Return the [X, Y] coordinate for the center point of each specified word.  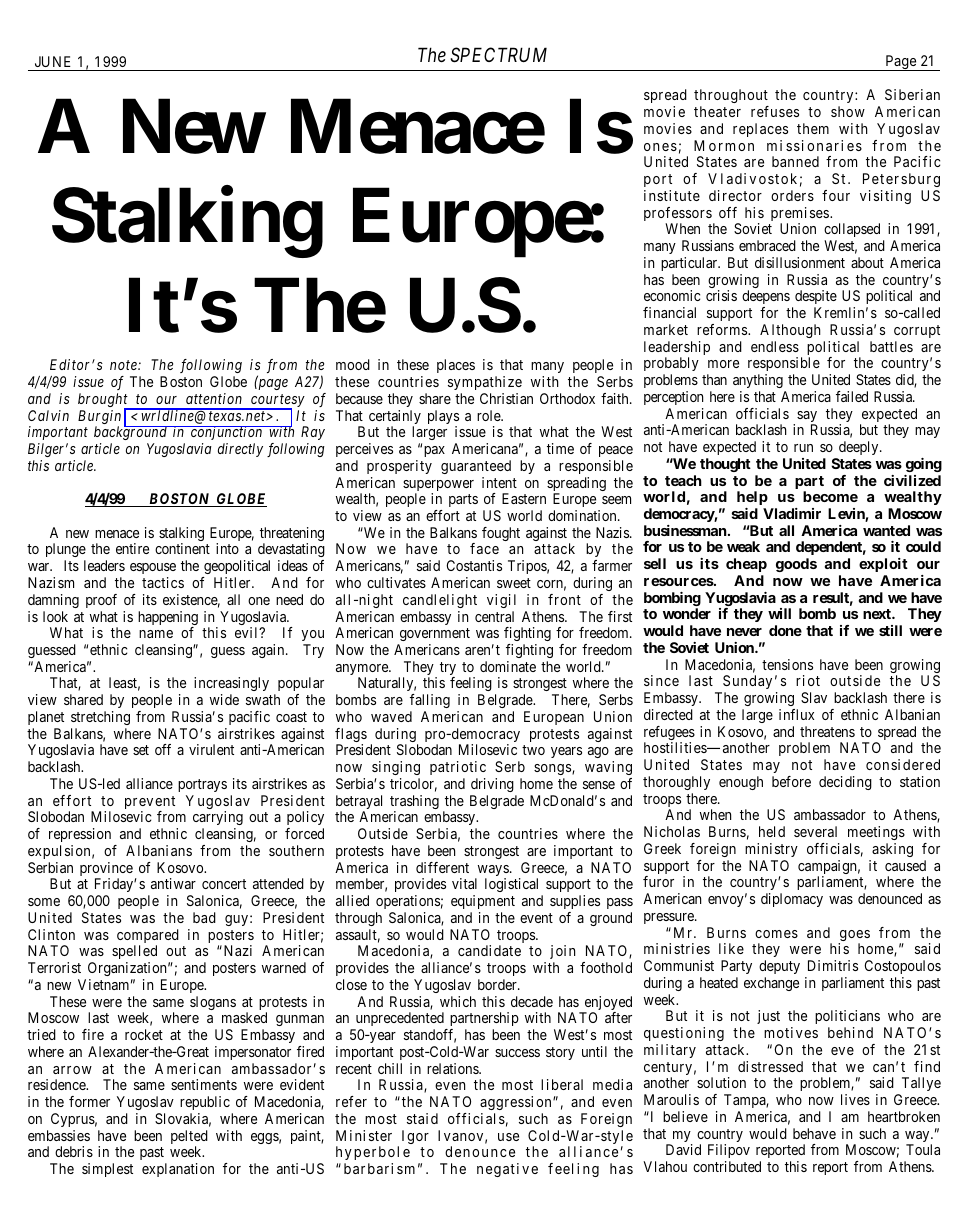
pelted [189, 1138]
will [779, 613]
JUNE [53, 61]
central [494, 616]
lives [855, 1099]
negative [507, 1170]
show [848, 111]
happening [168, 619]
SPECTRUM [498, 55]
